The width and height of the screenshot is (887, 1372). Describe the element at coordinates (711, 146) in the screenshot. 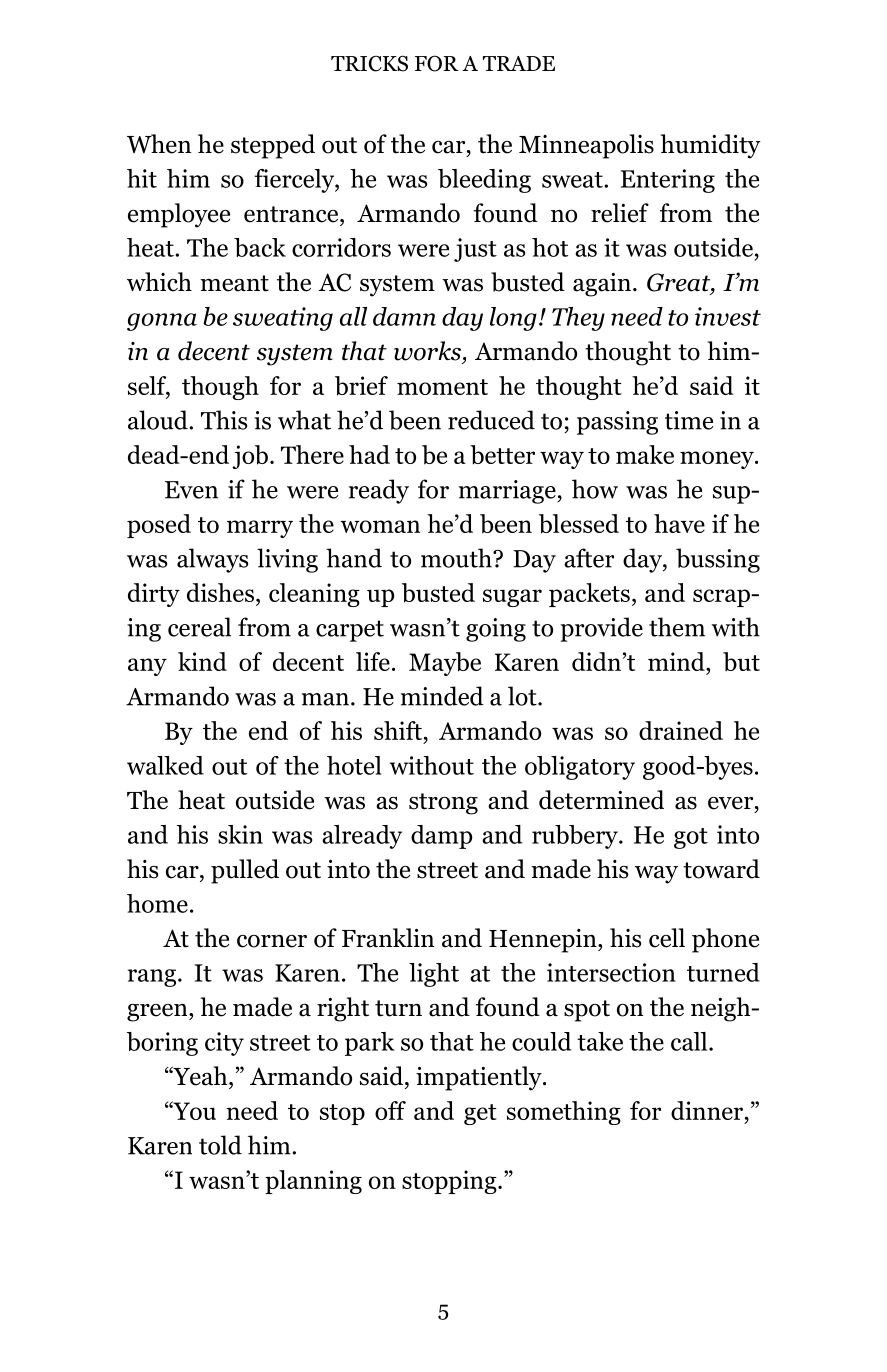

I see `humidity` at that location.
